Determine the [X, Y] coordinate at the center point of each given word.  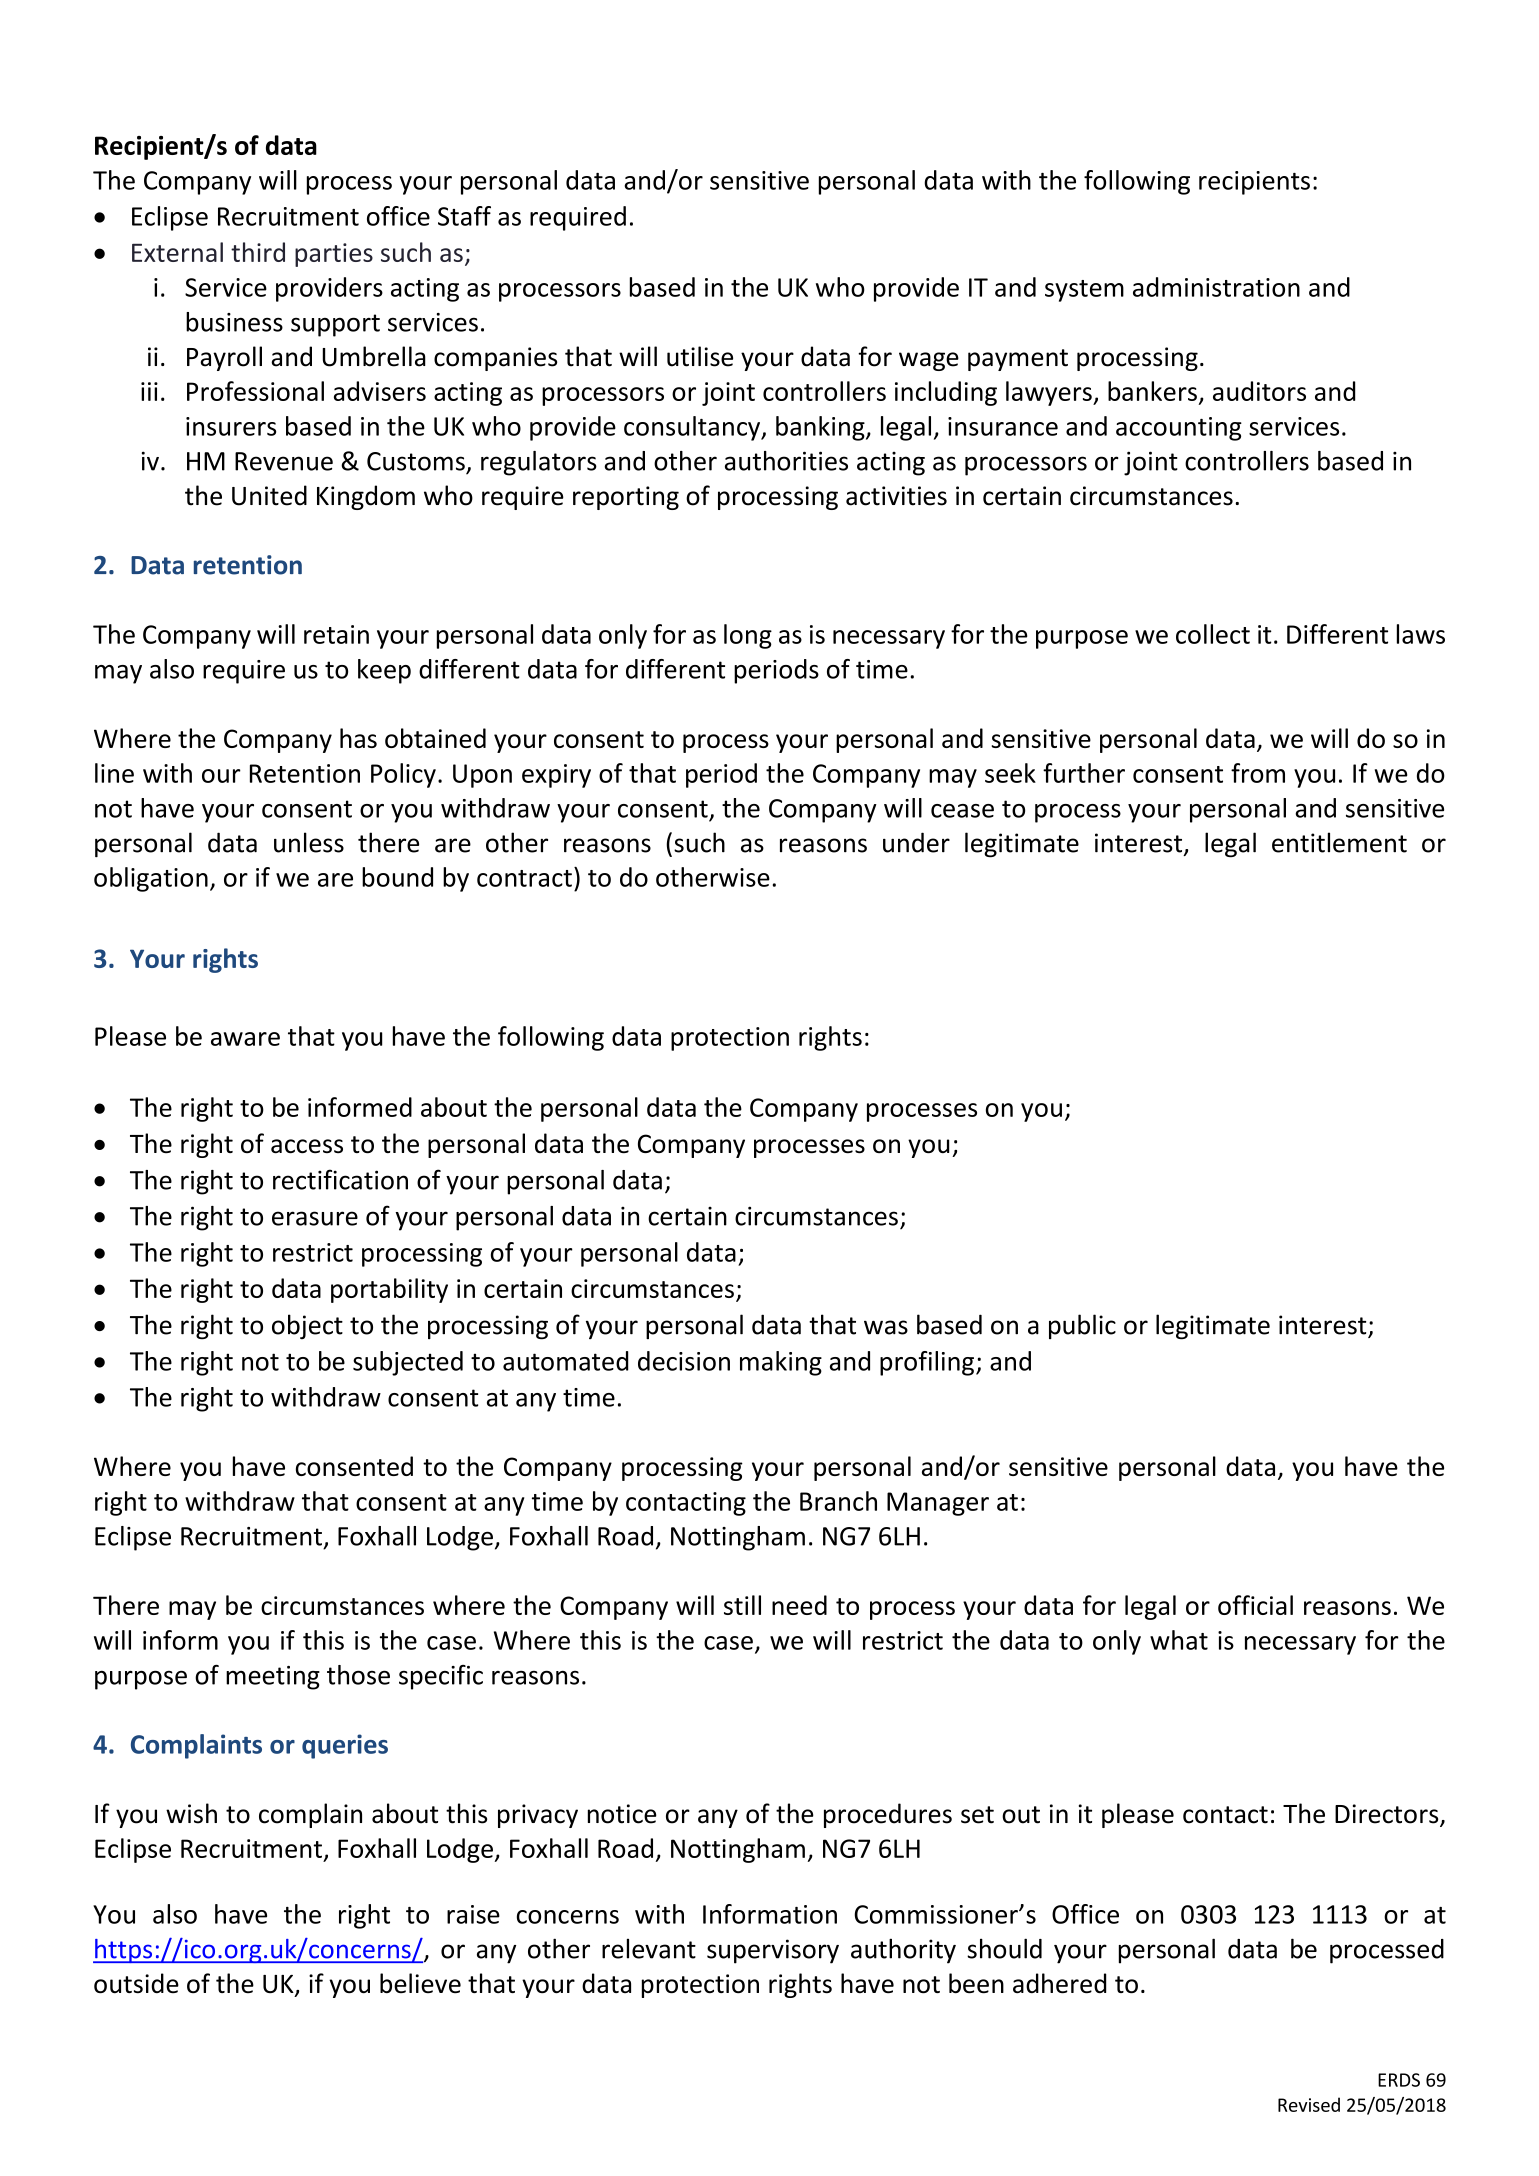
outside [136, 1983]
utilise [700, 356]
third [258, 252]
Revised [1309, 2104]
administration [1216, 287]
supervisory [773, 1951]
